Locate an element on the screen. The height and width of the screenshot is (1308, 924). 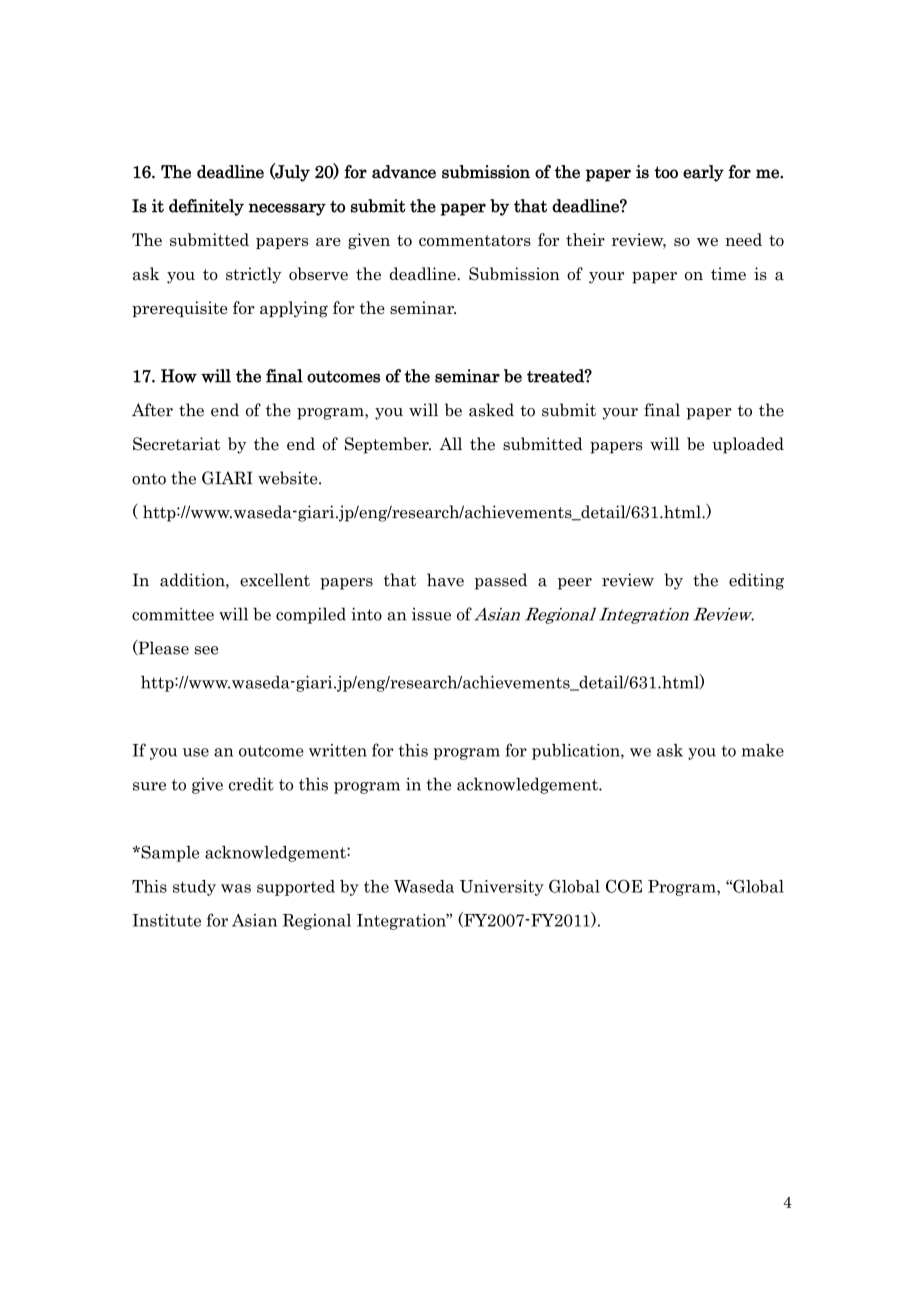
definitely is located at coordinates (206, 207).
